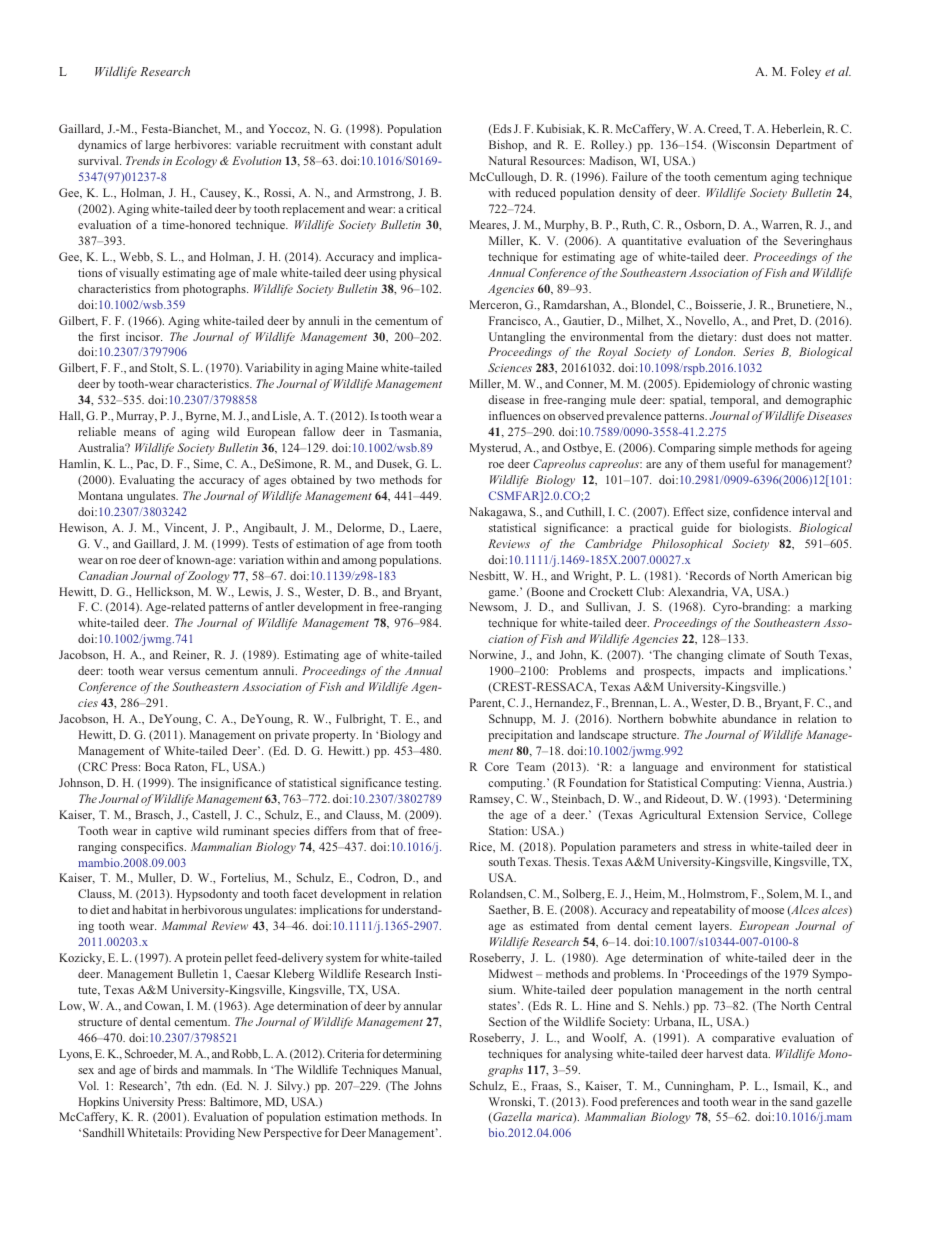  I want to click on large, so click(158, 146).
